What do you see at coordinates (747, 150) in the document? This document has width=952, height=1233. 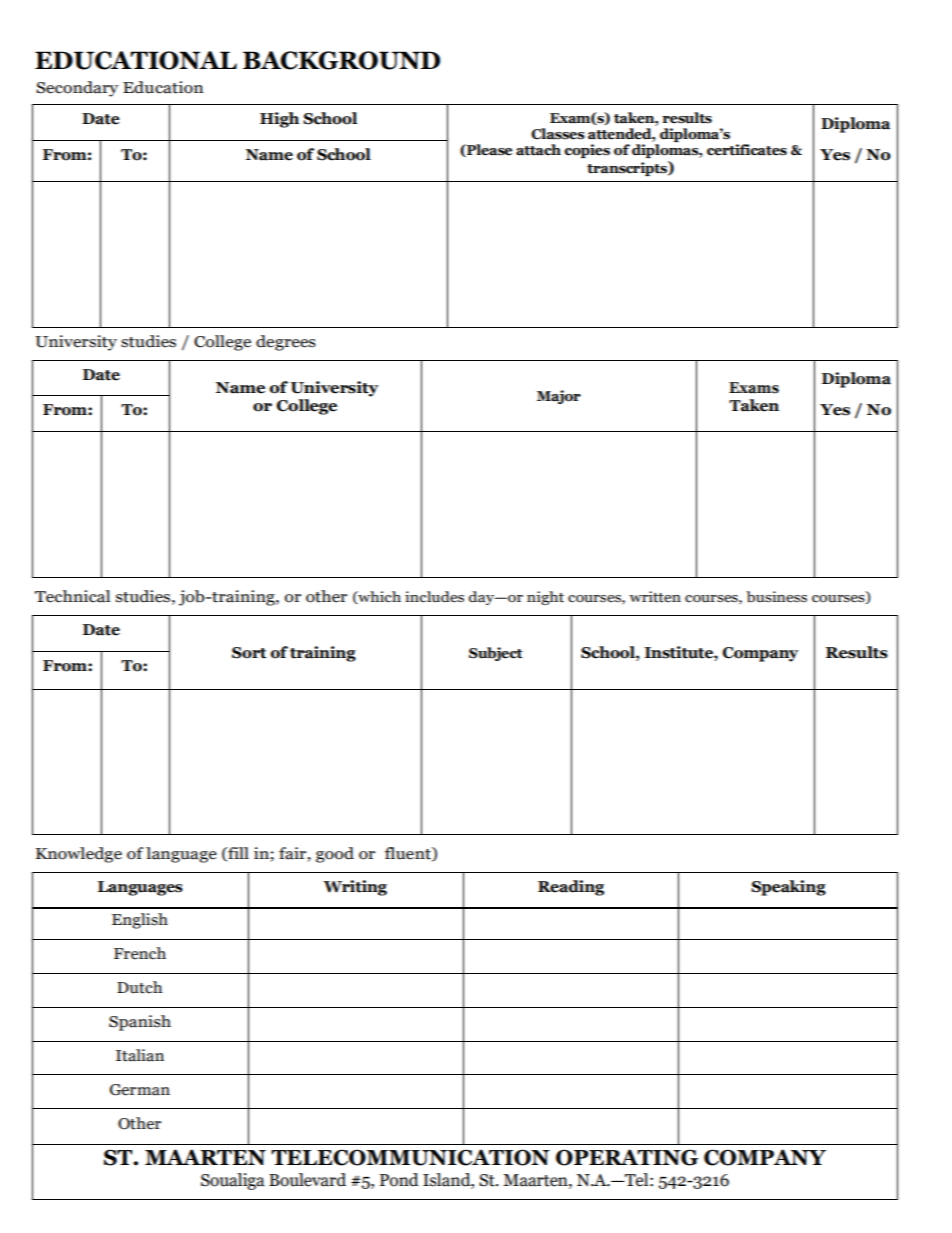 I see `certificates` at bounding box center [747, 150].
